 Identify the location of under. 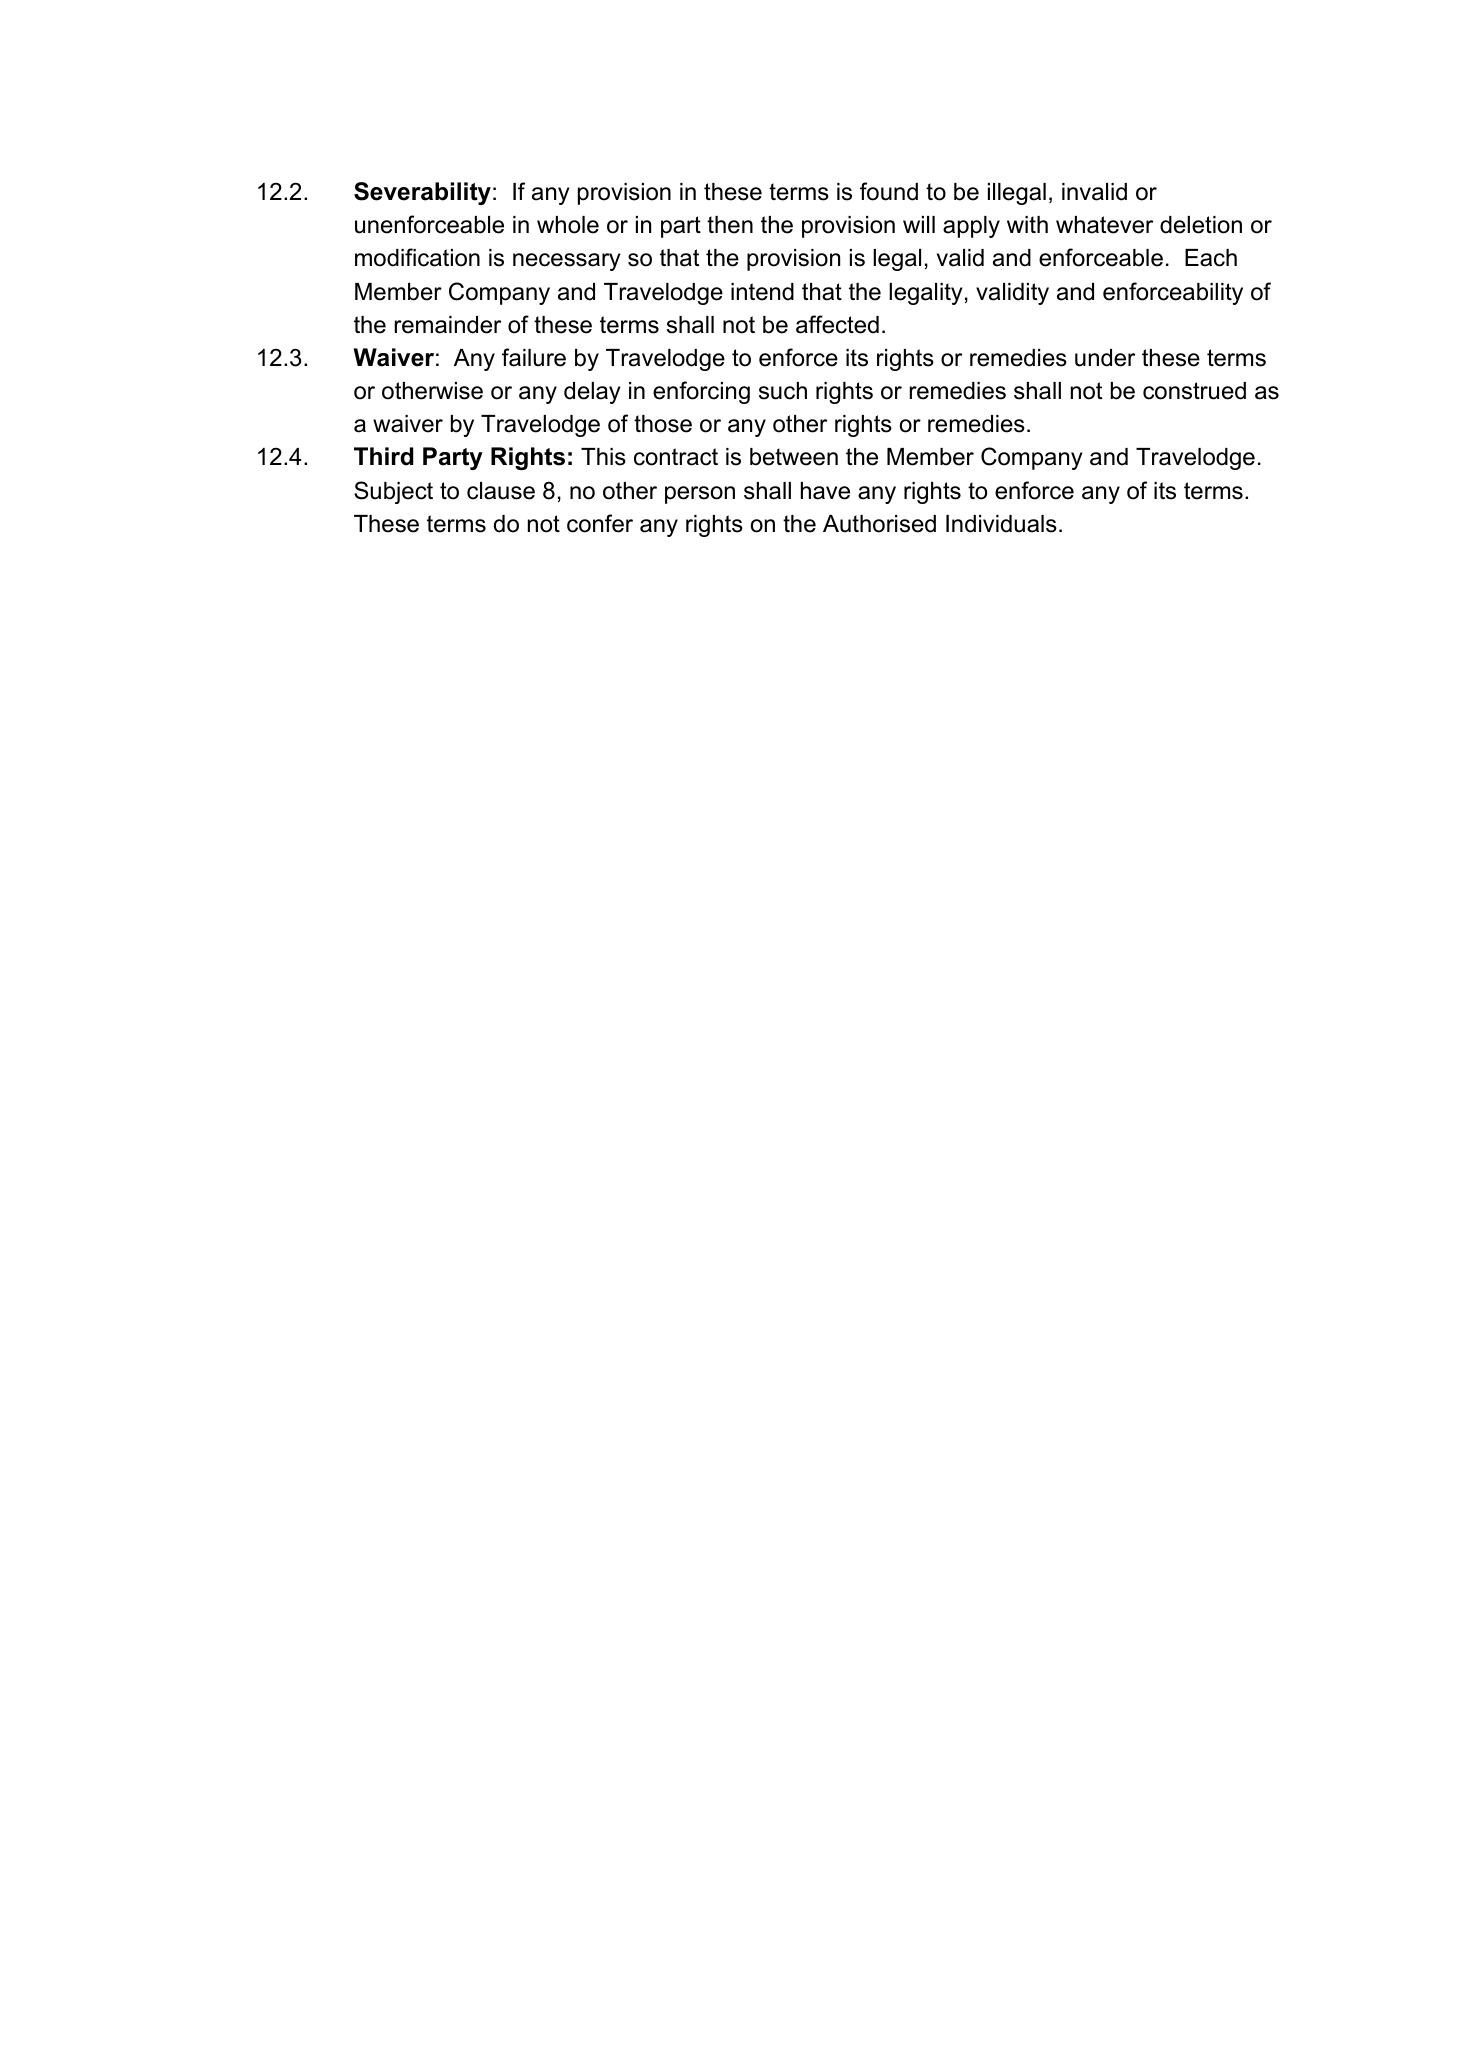
(1105, 358).
